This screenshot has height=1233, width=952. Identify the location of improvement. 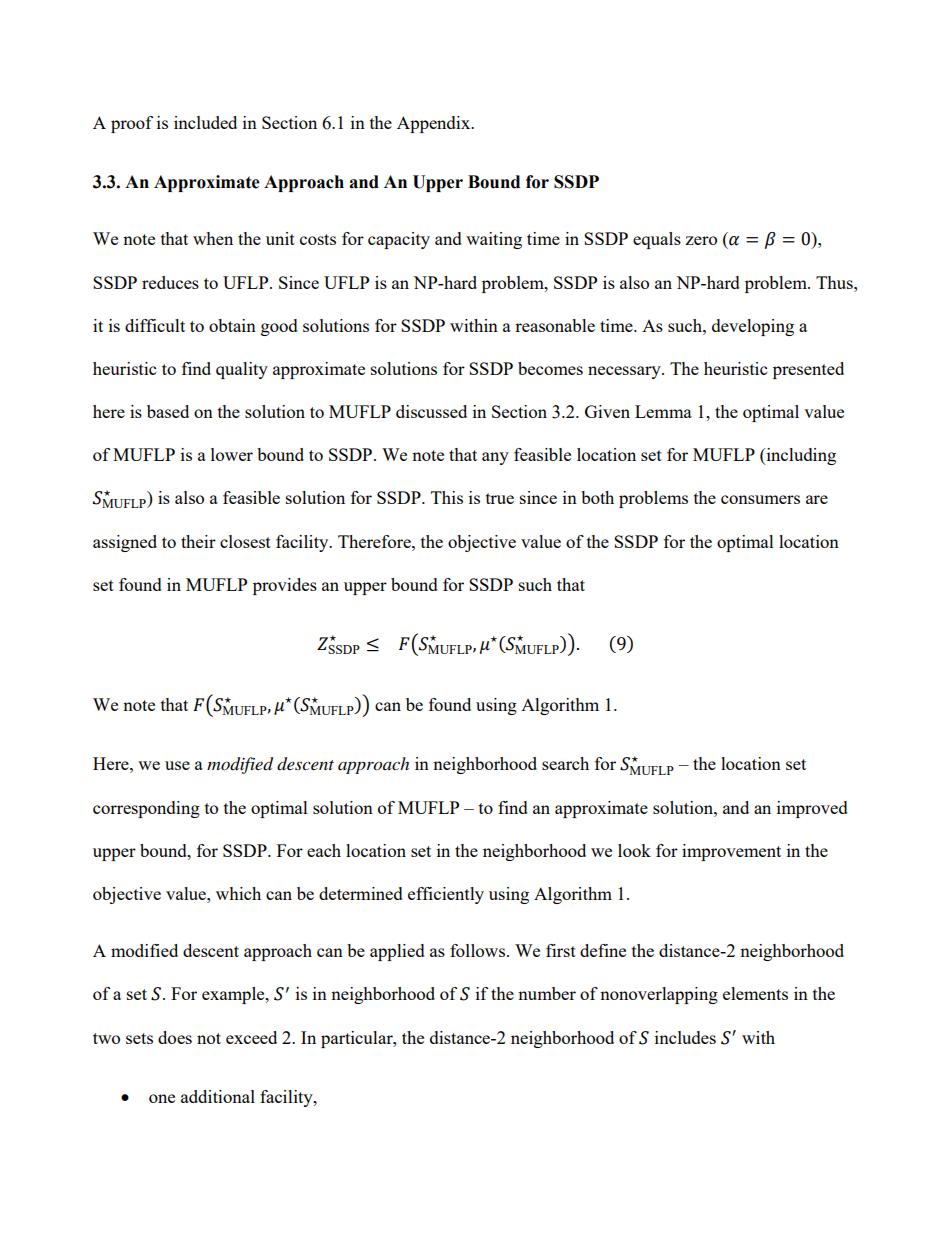
(731, 852).
